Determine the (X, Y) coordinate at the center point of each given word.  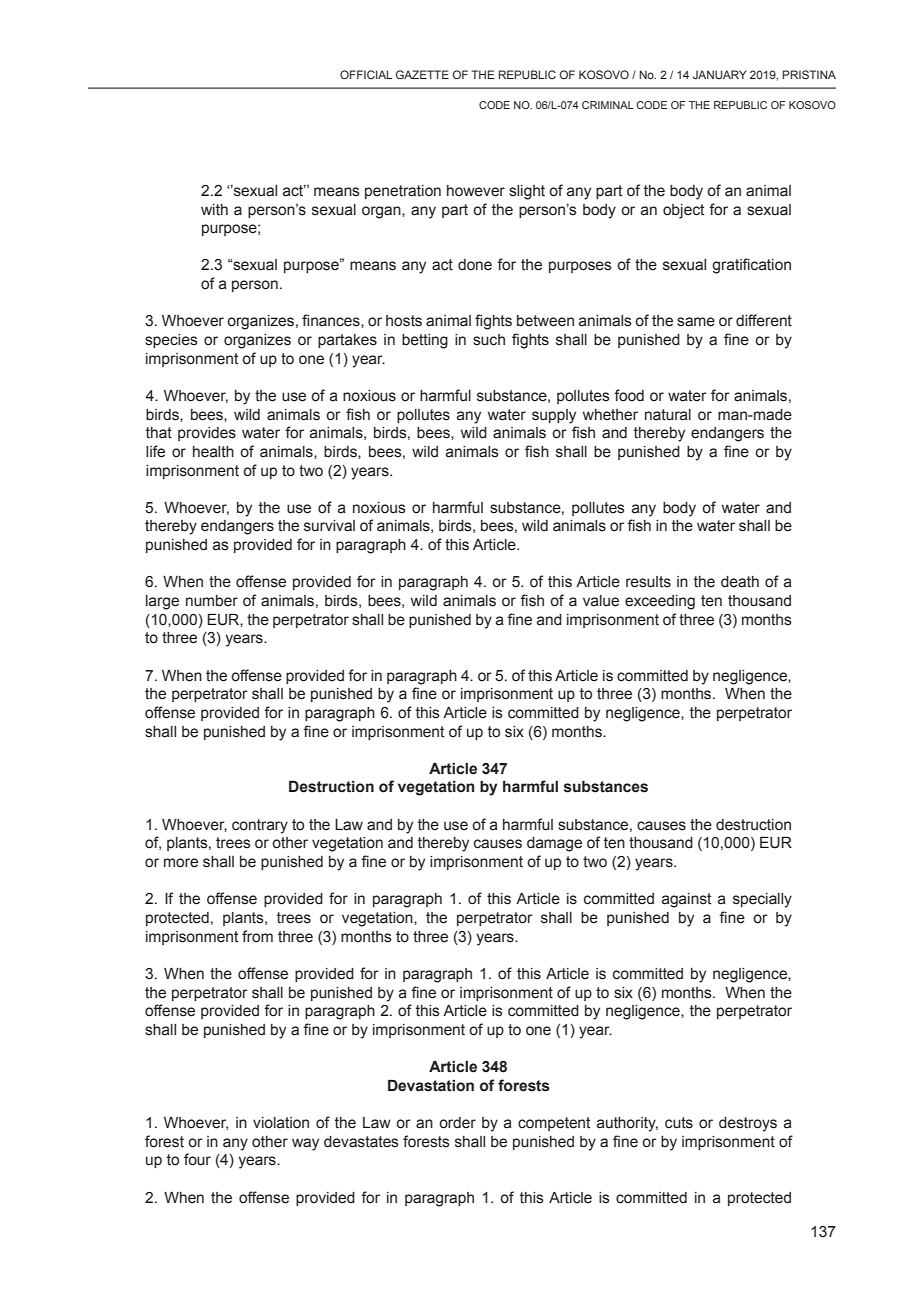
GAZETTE (422, 74)
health (213, 452)
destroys (748, 1124)
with (214, 210)
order (457, 1123)
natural (668, 415)
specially (762, 900)
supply (554, 416)
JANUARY (720, 74)
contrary (260, 826)
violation (281, 1123)
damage (554, 844)
